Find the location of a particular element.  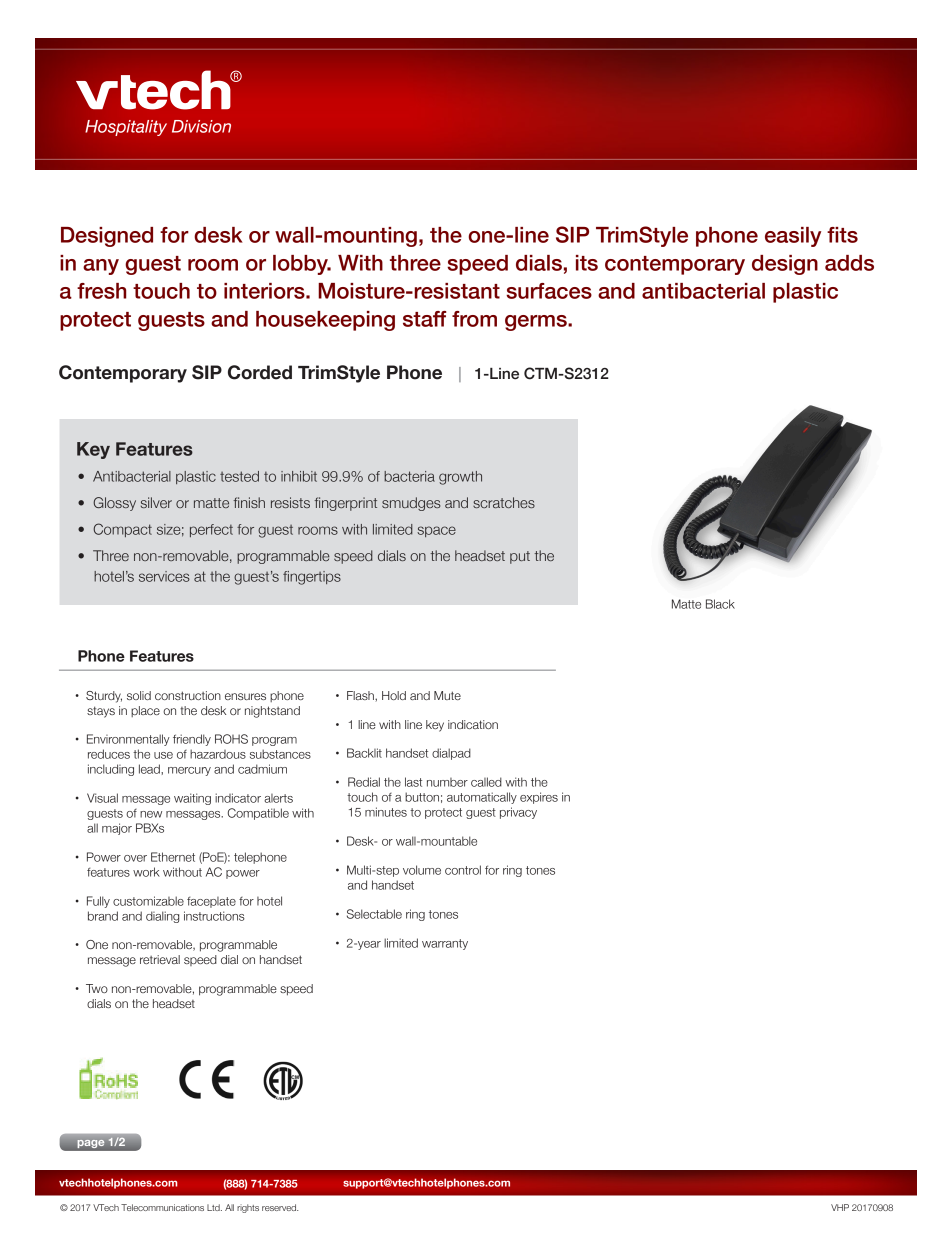

Black is located at coordinates (720, 604).
